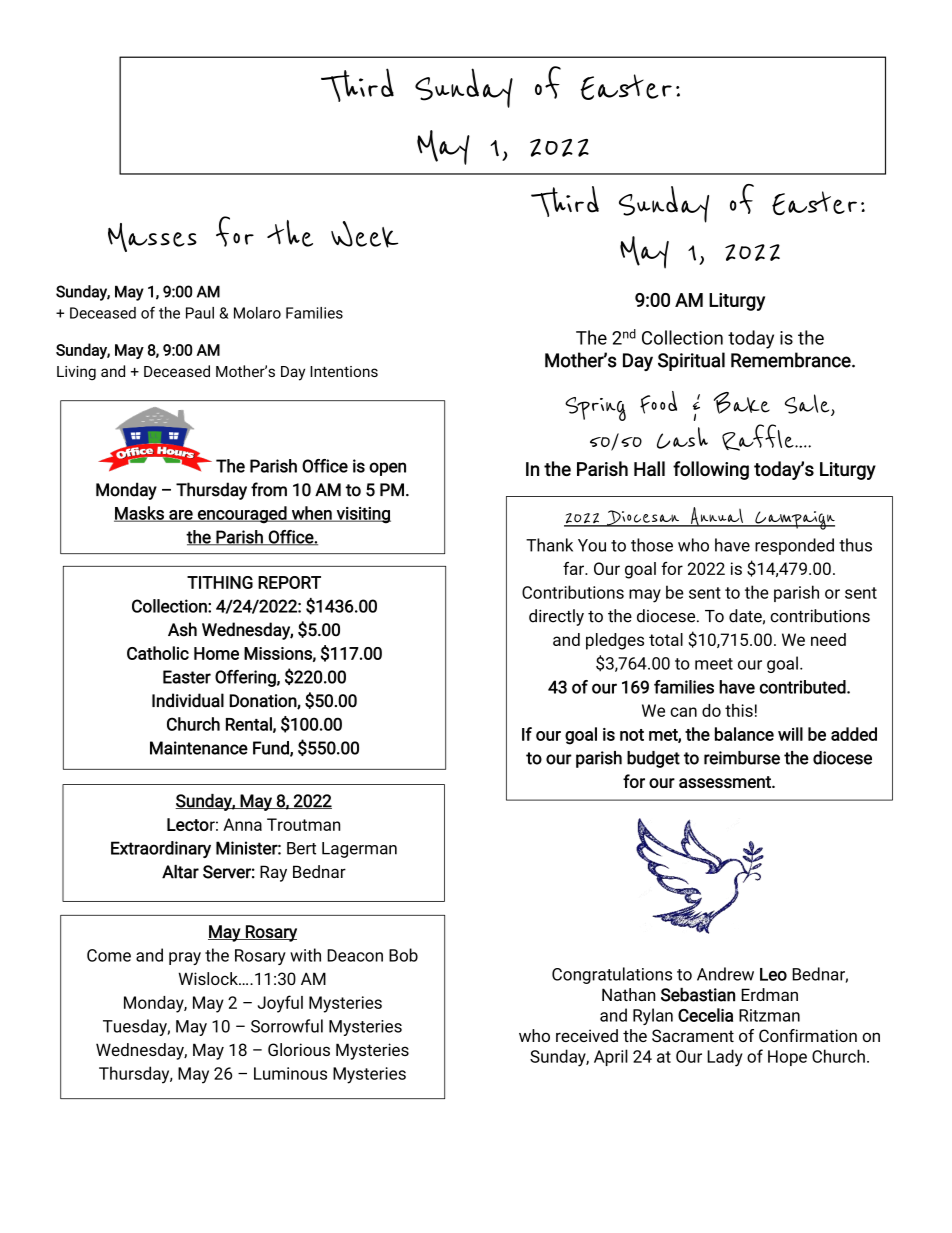 The width and height of the screenshot is (952, 1233). Describe the element at coordinates (556, 617) in the screenshot. I see `directly` at that location.
